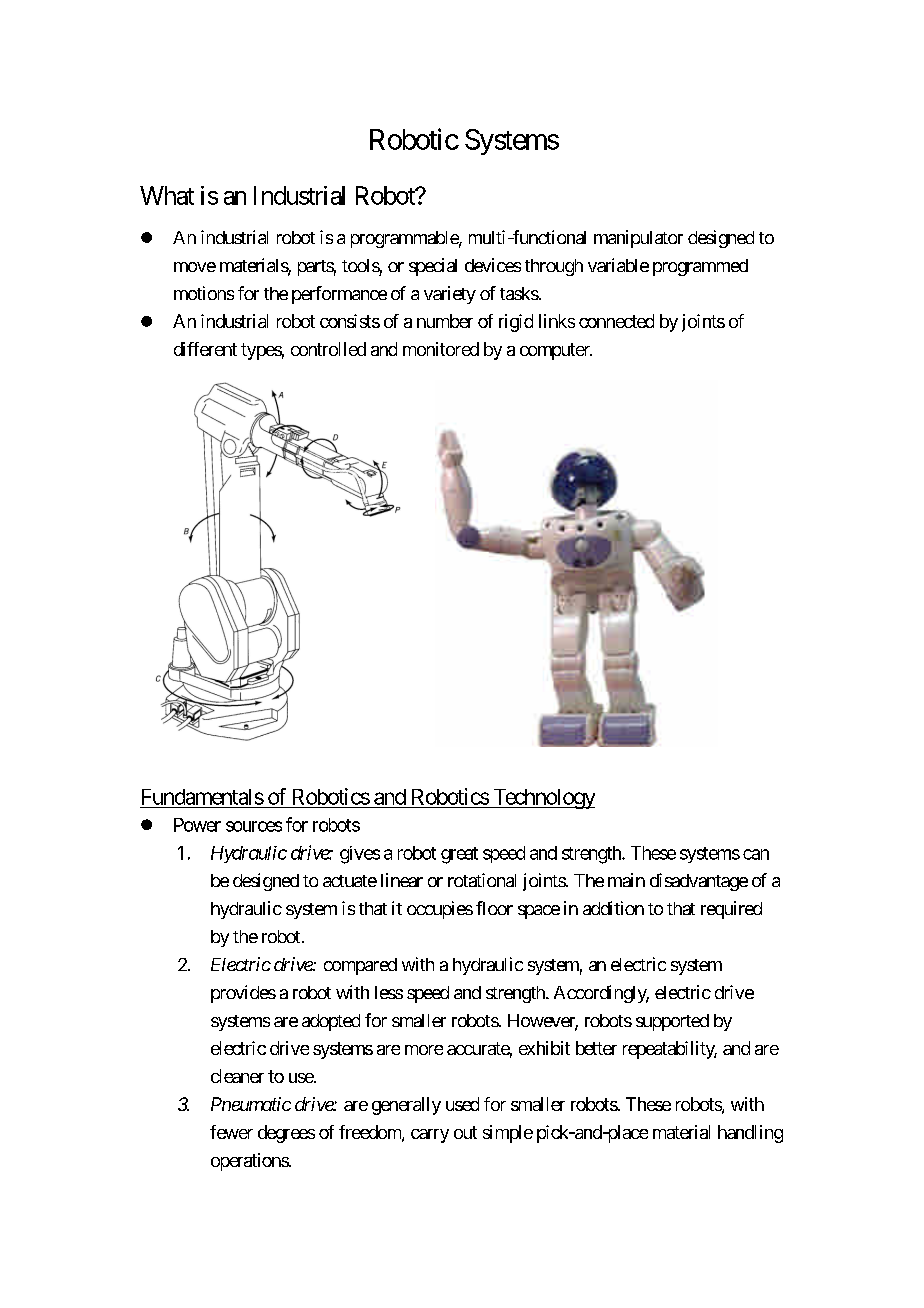 The image size is (924, 1308). I want to click on devices, so click(493, 265).
